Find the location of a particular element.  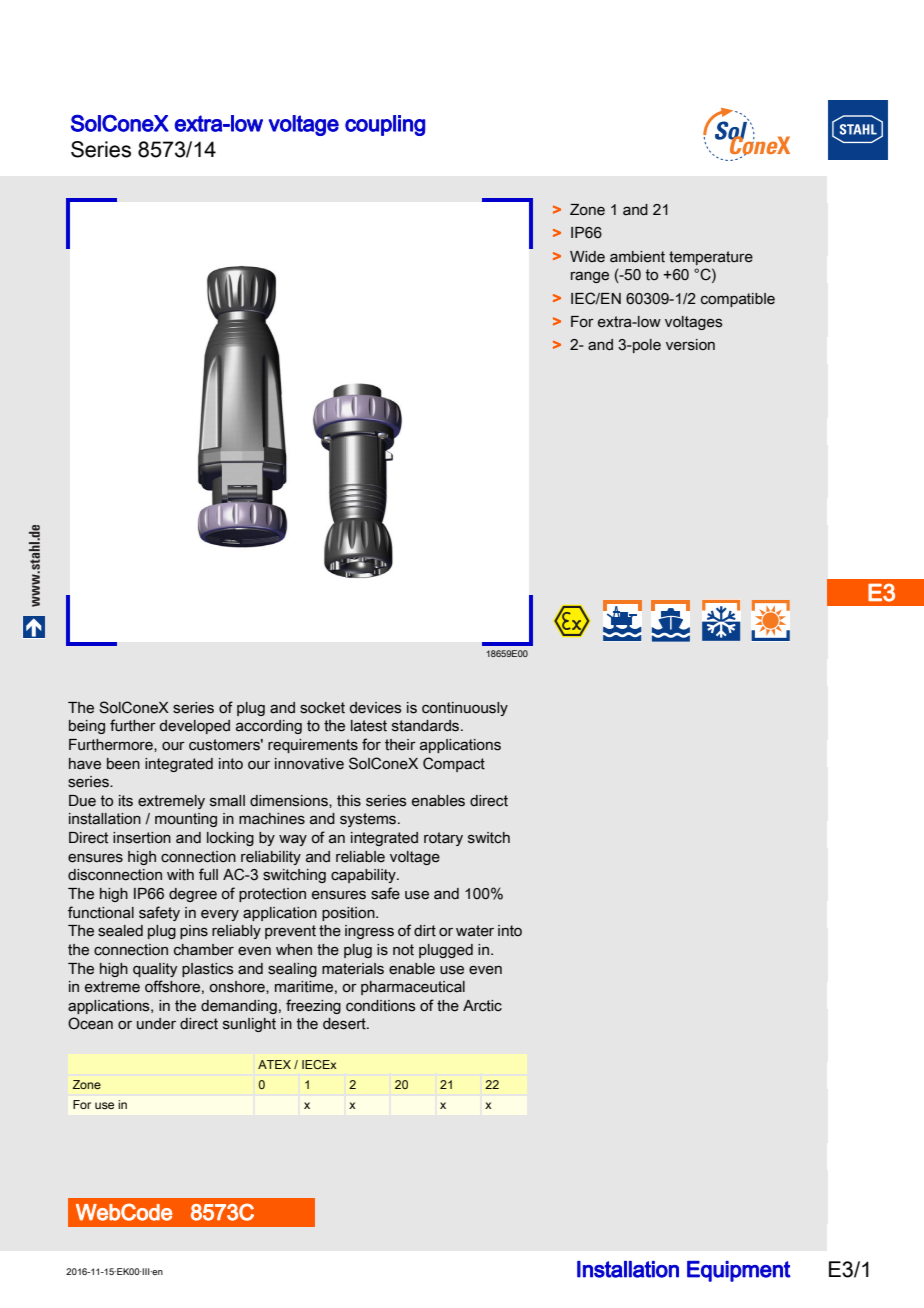

continuously is located at coordinates (465, 709).
